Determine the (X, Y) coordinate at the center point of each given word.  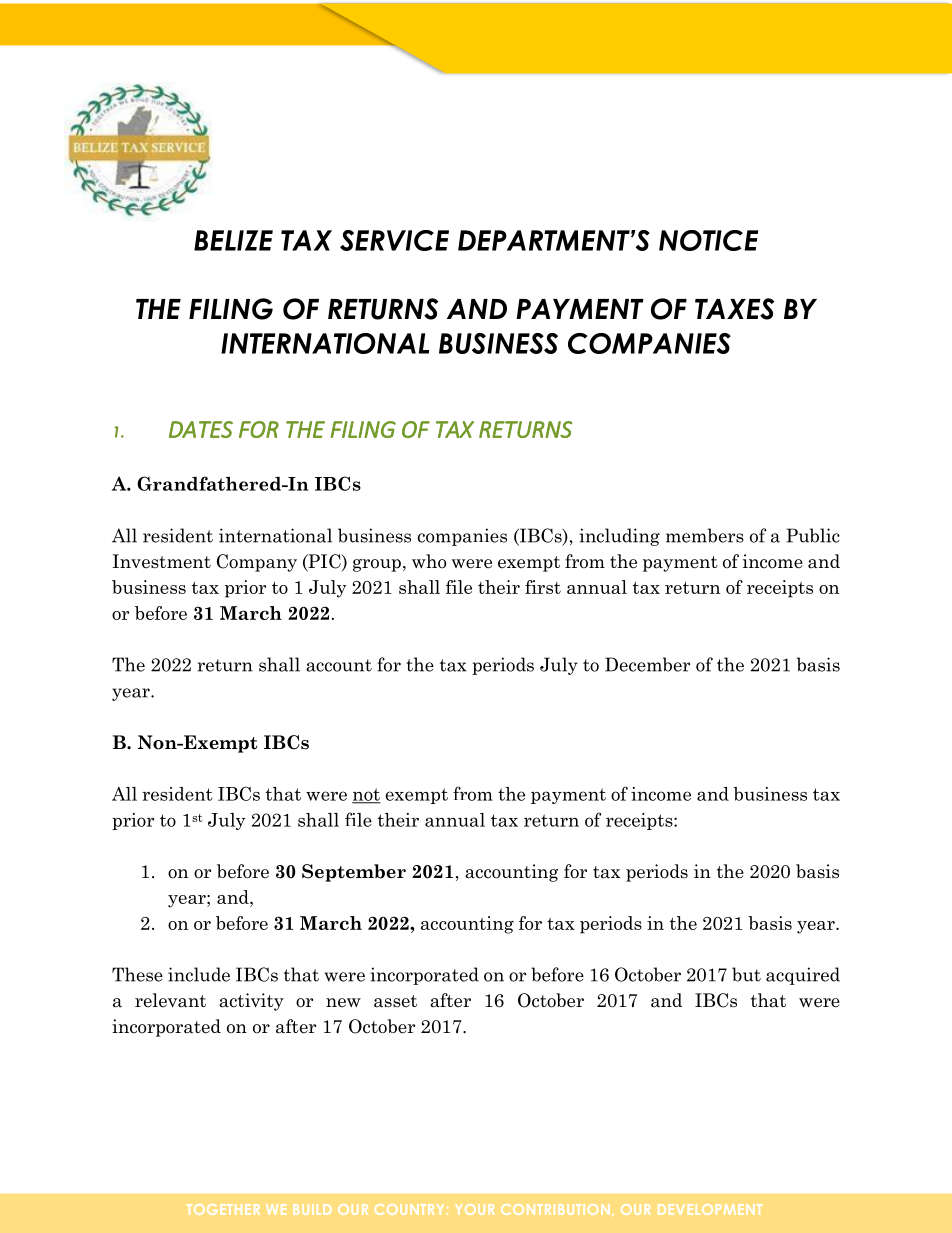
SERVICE (394, 240)
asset (395, 1001)
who (429, 561)
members (705, 535)
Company (257, 563)
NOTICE (708, 240)
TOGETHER (223, 1209)
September (354, 873)
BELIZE (233, 240)
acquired (803, 976)
